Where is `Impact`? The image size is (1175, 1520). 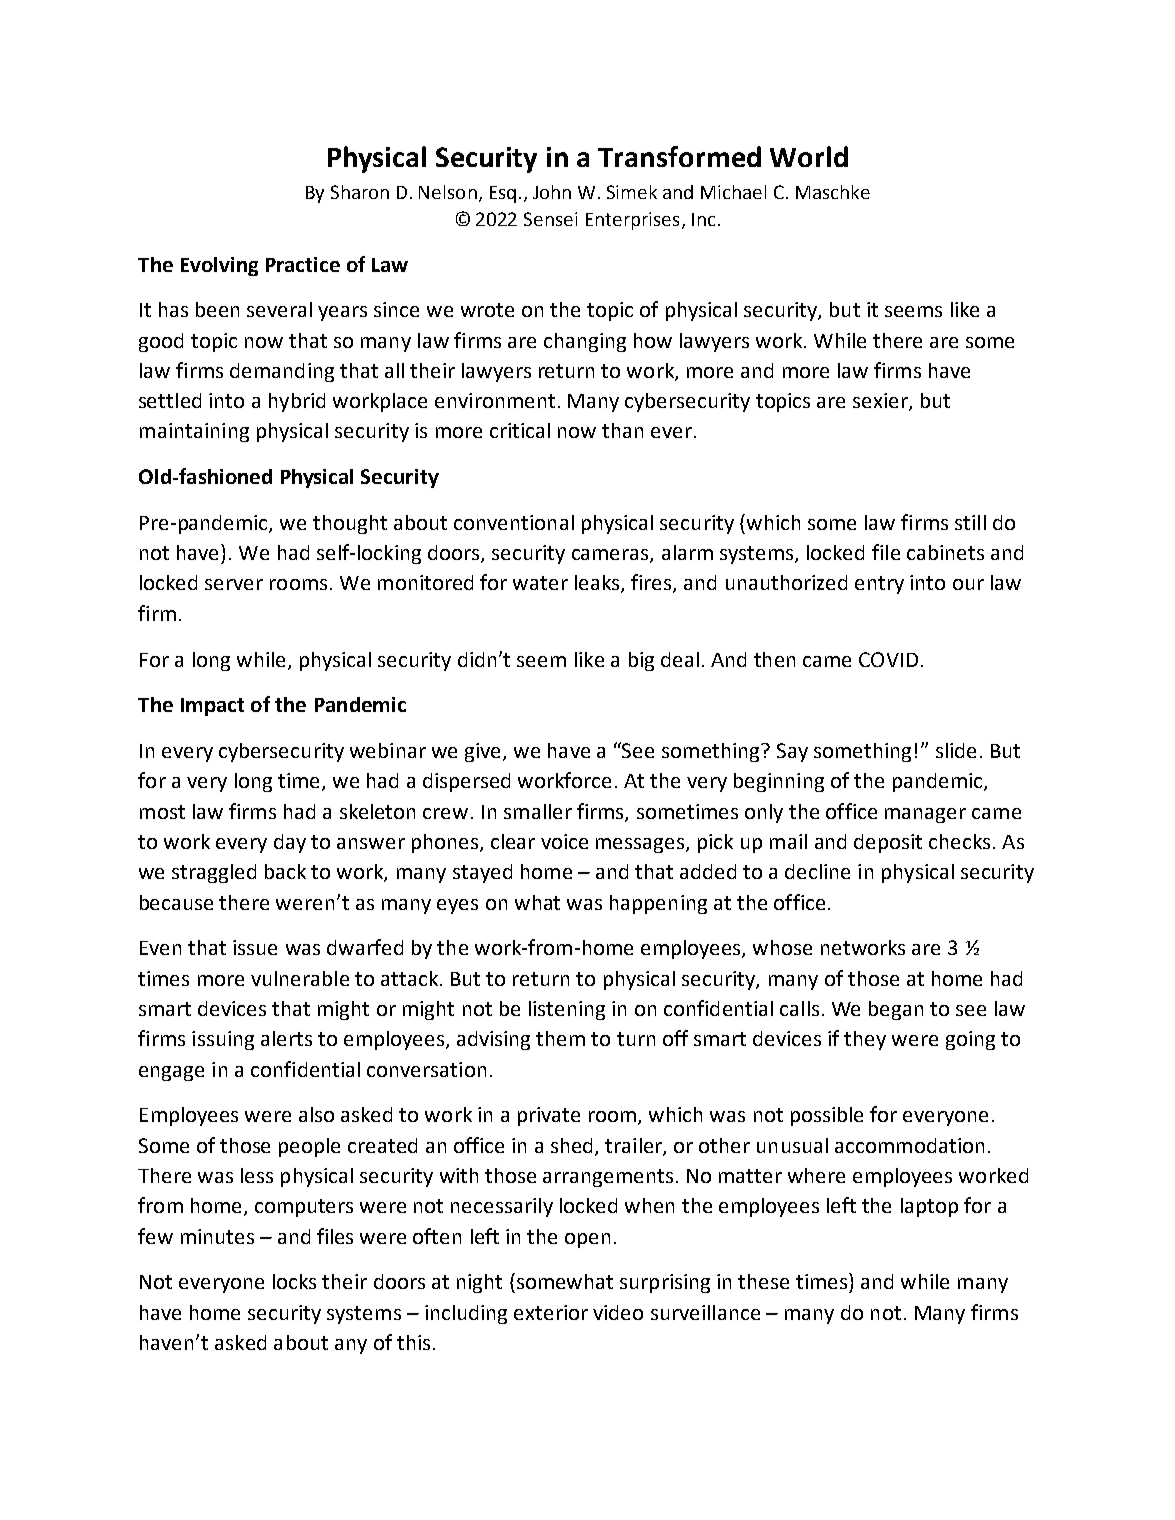
Impact is located at coordinates (212, 707).
